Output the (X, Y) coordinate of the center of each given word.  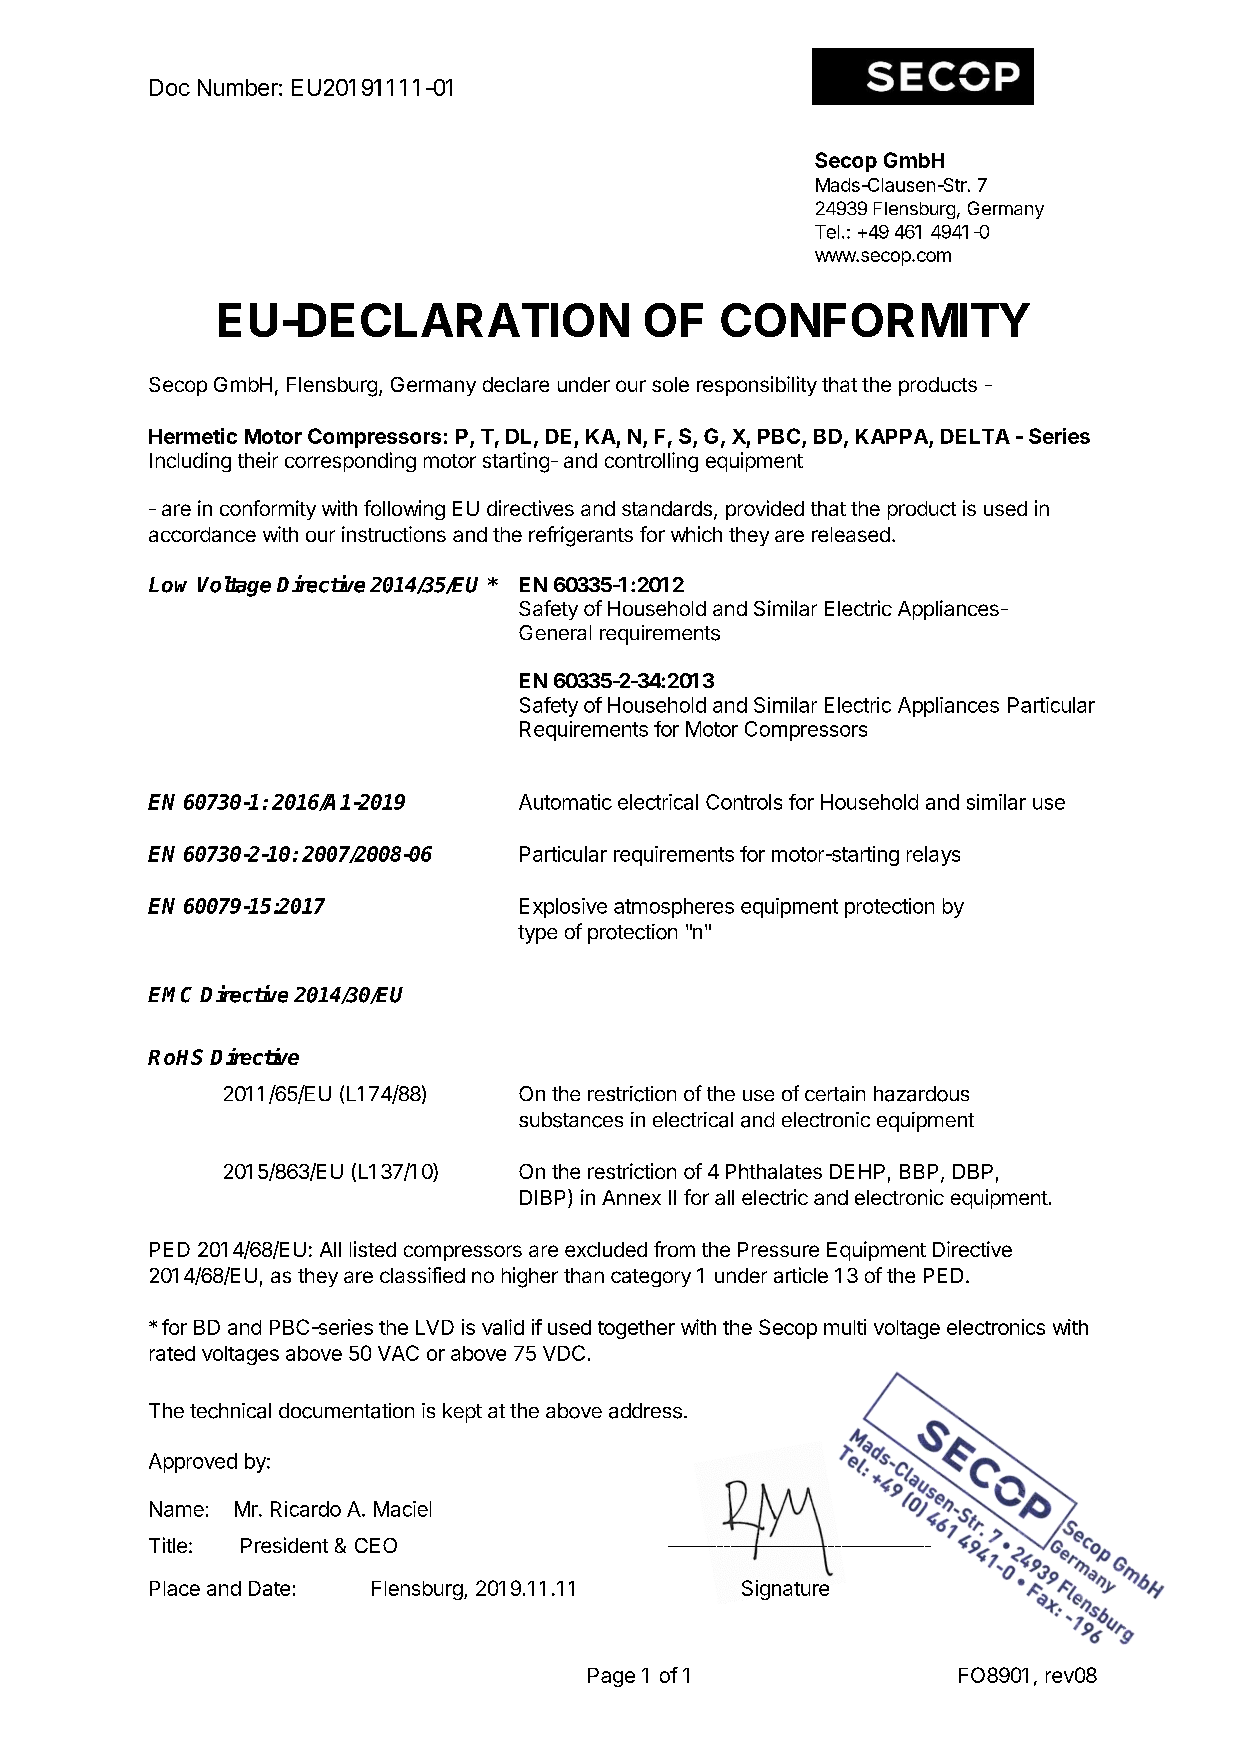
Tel (827, 232)
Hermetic (193, 436)
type (537, 934)
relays (933, 856)
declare (516, 384)
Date (269, 1588)
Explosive (563, 908)
